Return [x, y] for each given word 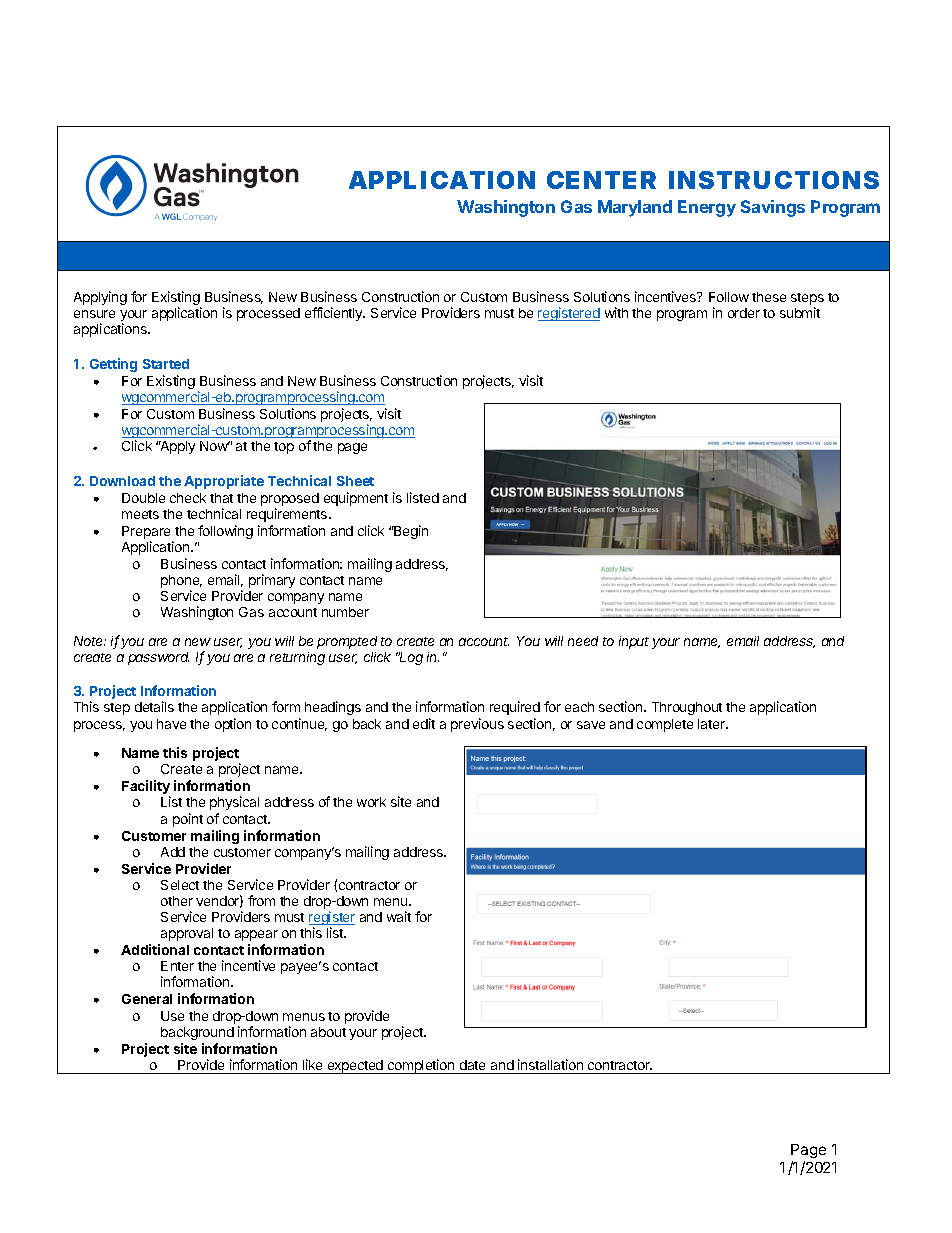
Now [215, 446]
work [371, 802]
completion [421, 1066]
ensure [94, 314]
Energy [707, 208]
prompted [347, 642]
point [188, 820]
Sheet [355, 481]
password [158, 658]
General [147, 999]
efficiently [335, 314]
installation [550, 1064]
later [712, 724]
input [634, 642]
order [744, 313]
